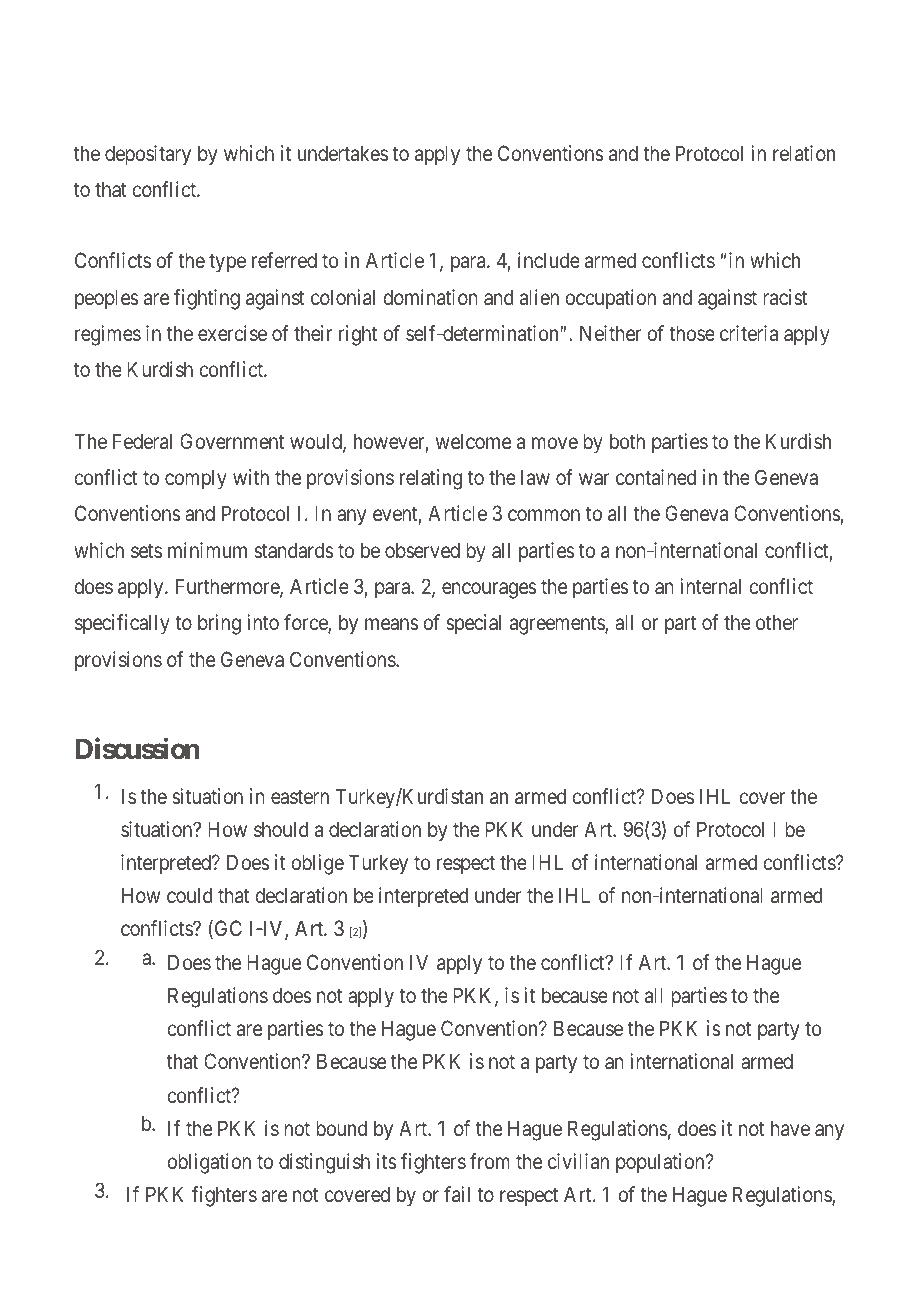 The image size is (924, 1308). Describe the element at coordinates (148, 155) in the screenshot. I see `depositary` at that location.
